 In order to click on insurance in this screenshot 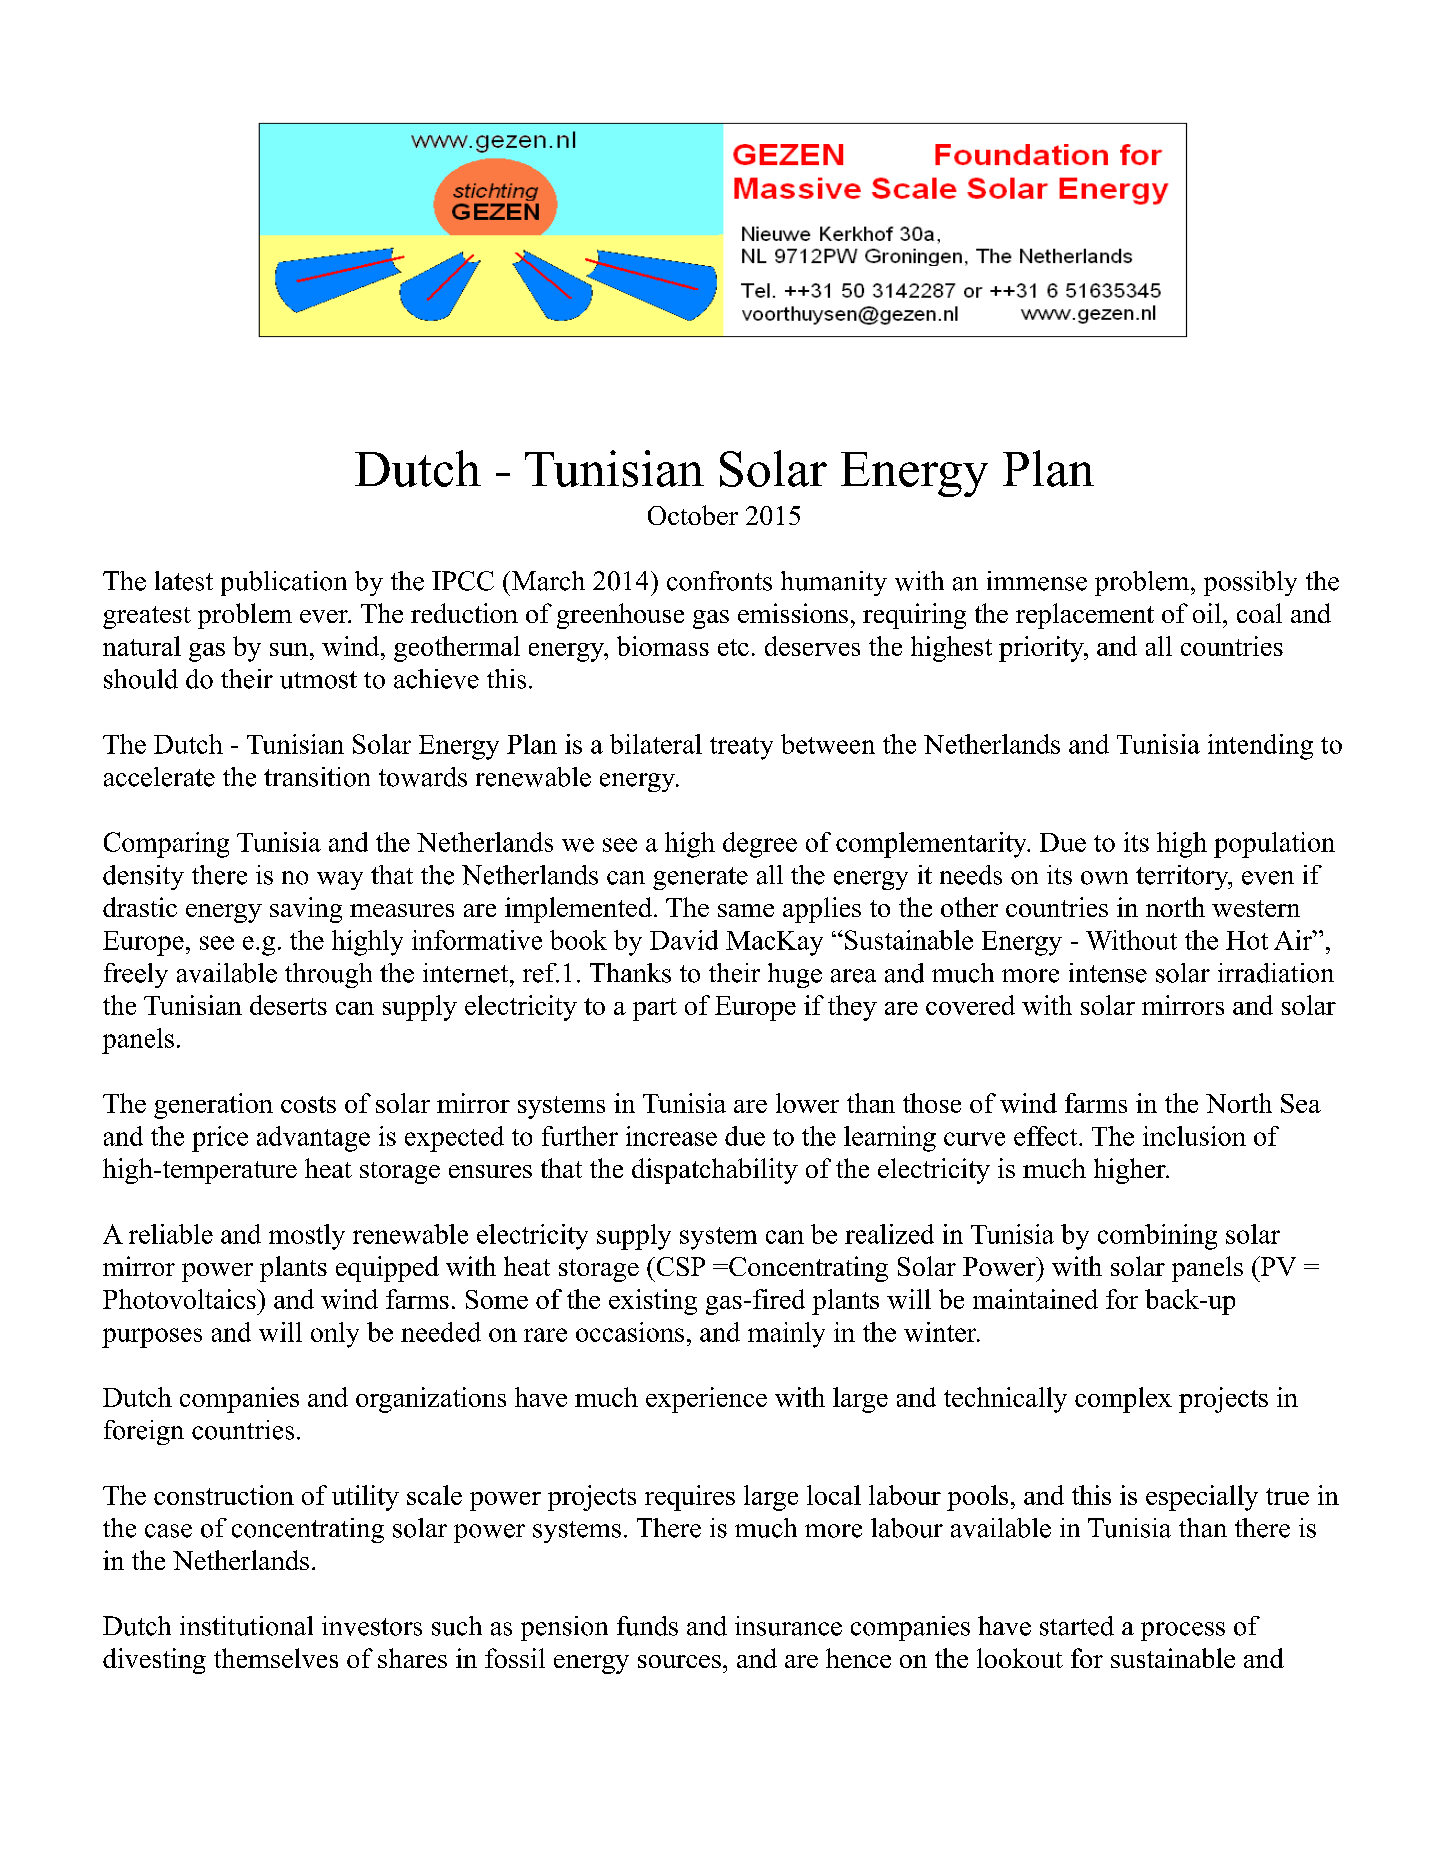, I will do `click(788, 1626)`.
